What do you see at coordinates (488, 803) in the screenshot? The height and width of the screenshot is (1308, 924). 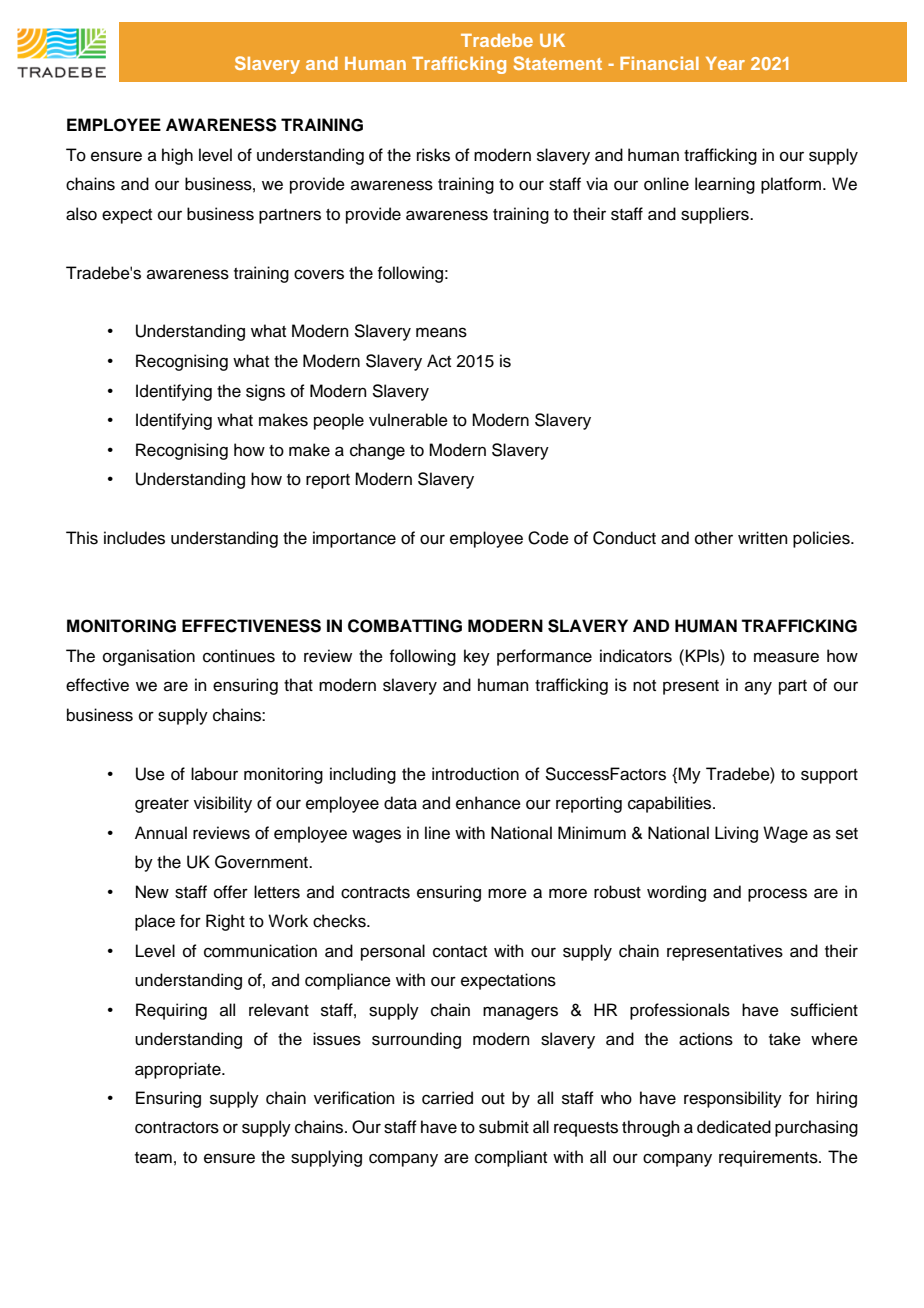 I see `enhance` at bounding box center [488, 803].
